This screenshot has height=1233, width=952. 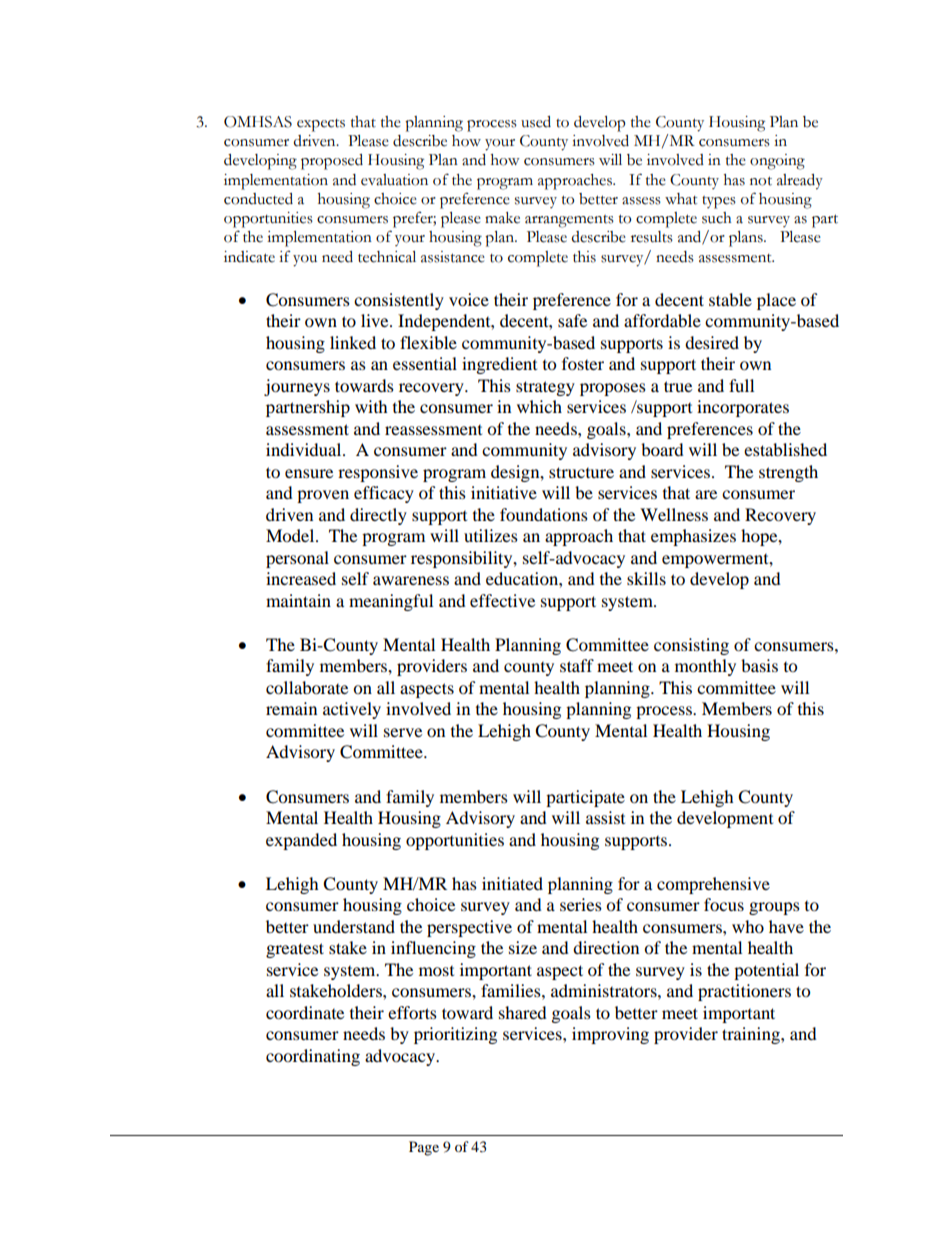 What do you see at coordinates (332, 162) in the screenshot?
I see `proposed` at bounding box center [332, 162].
